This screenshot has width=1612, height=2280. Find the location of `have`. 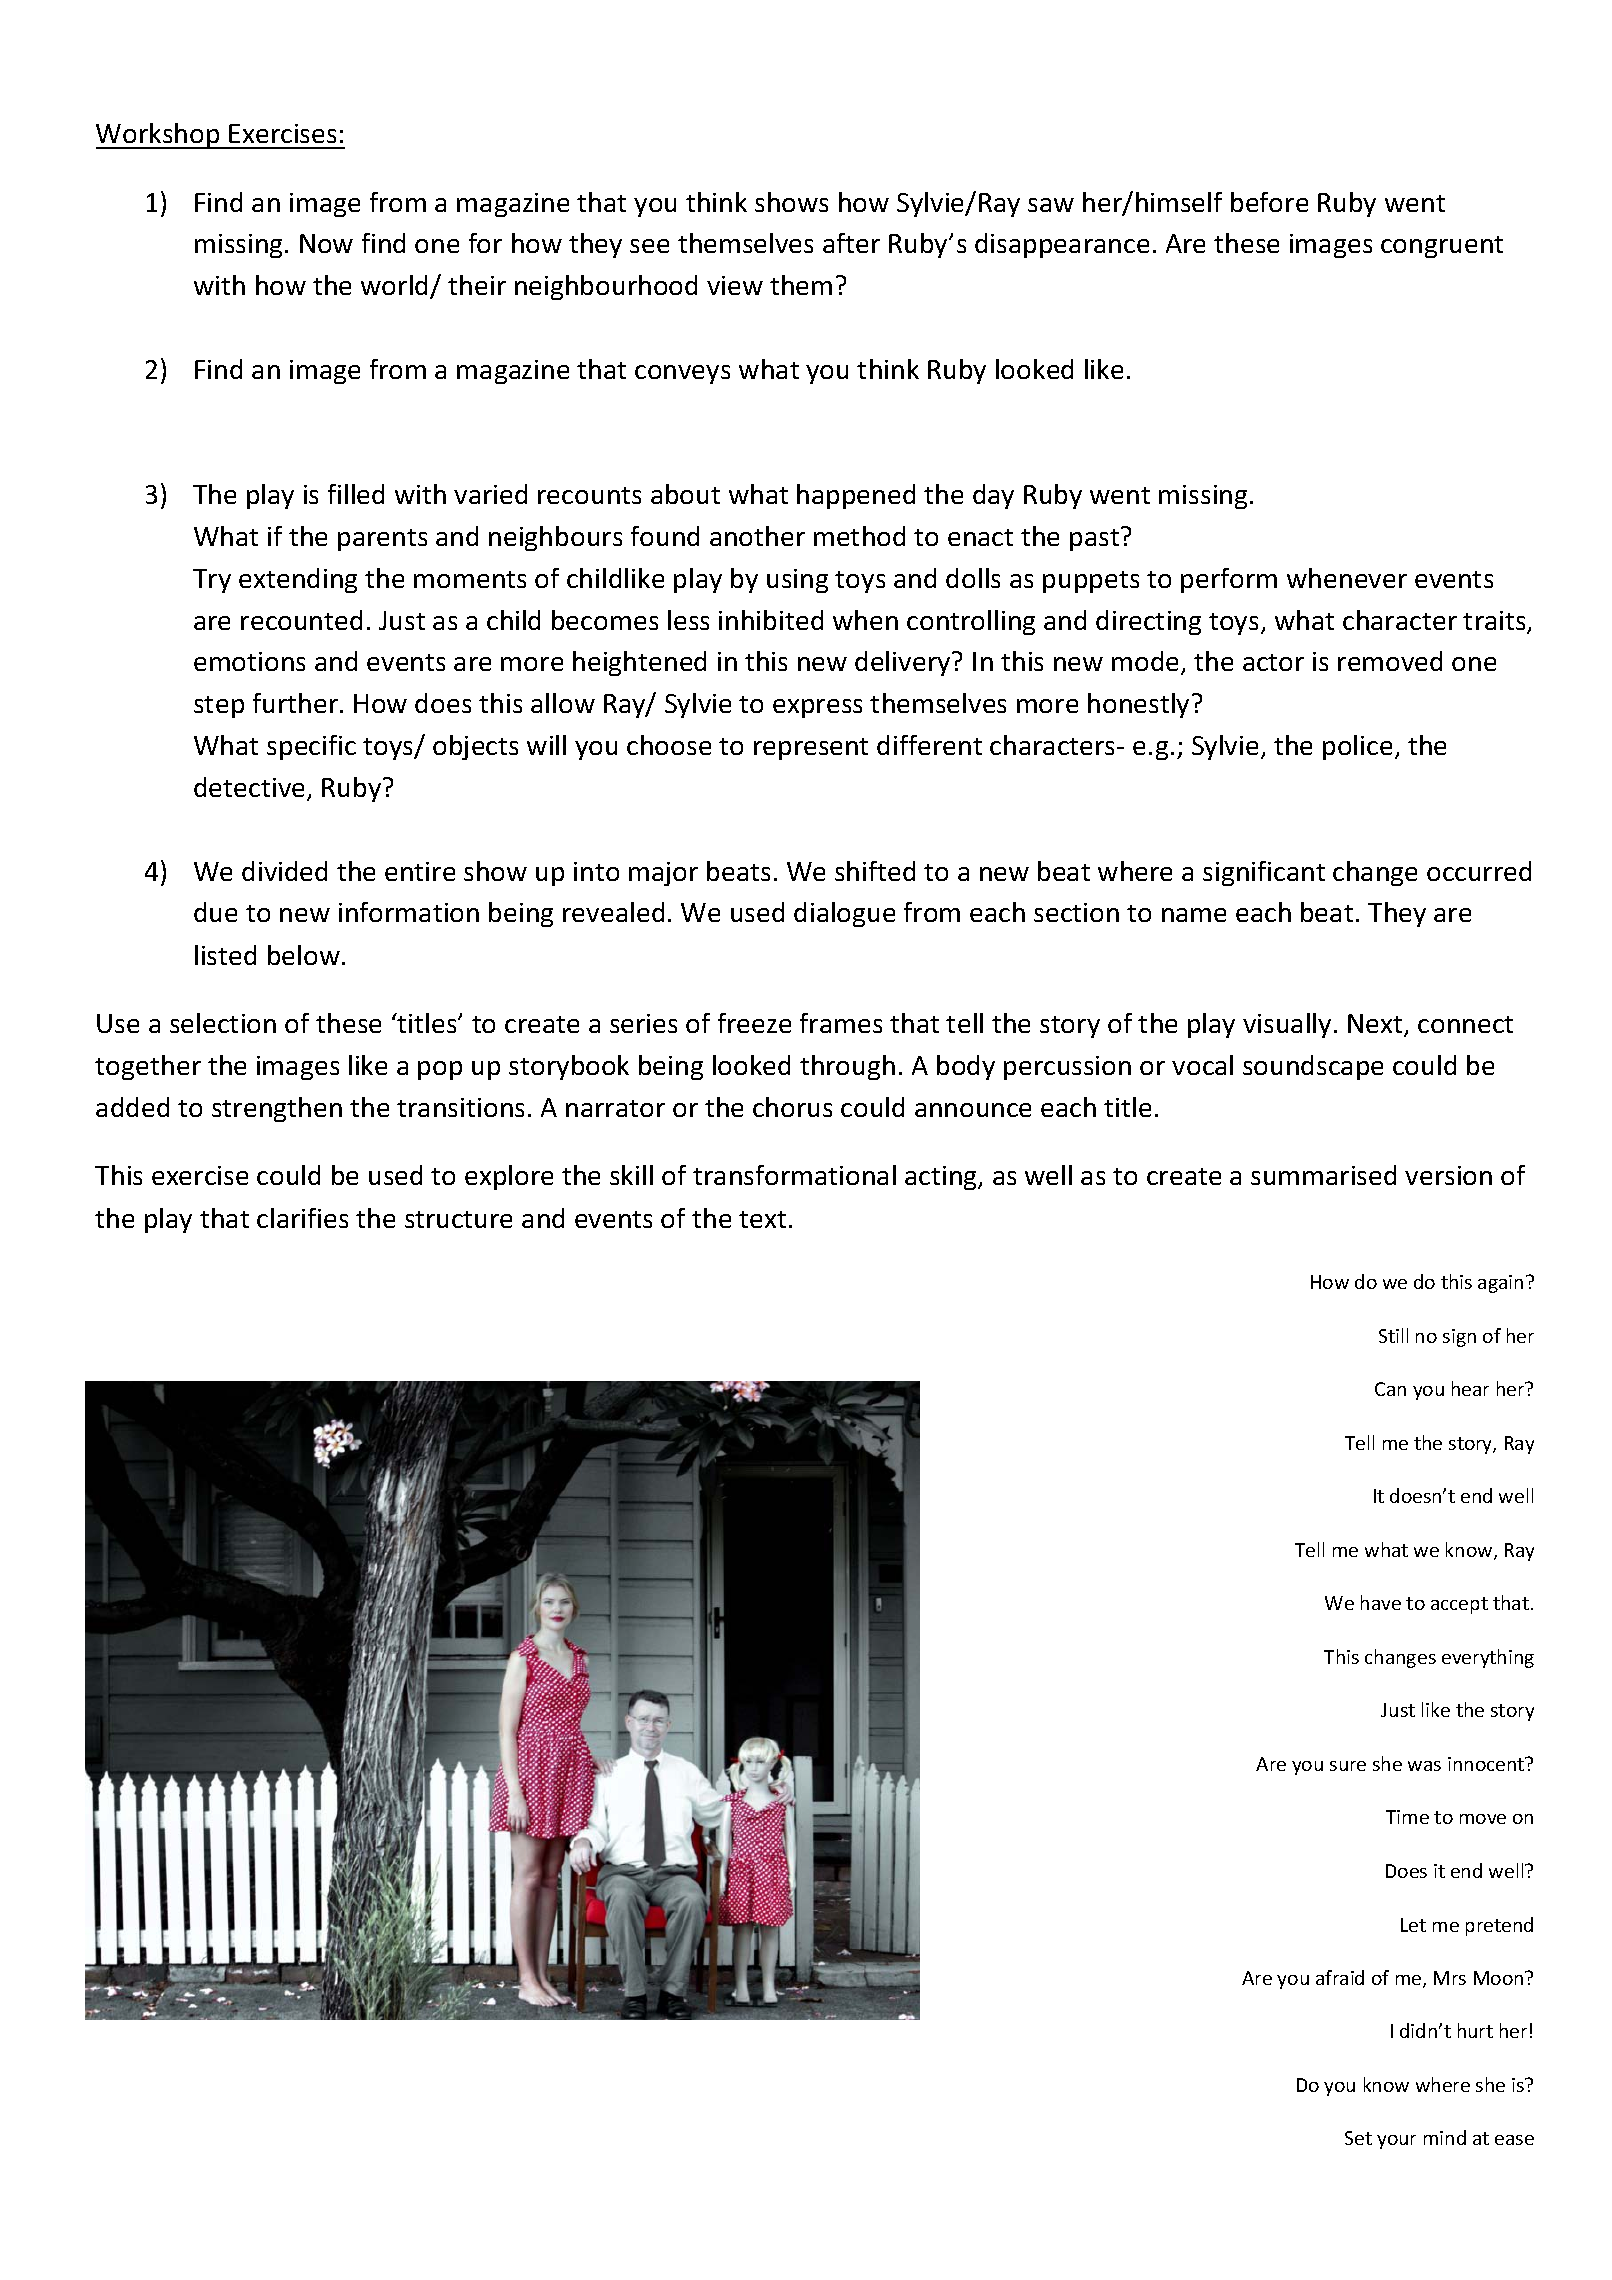

have is located at coordinates (1381, 1602).
